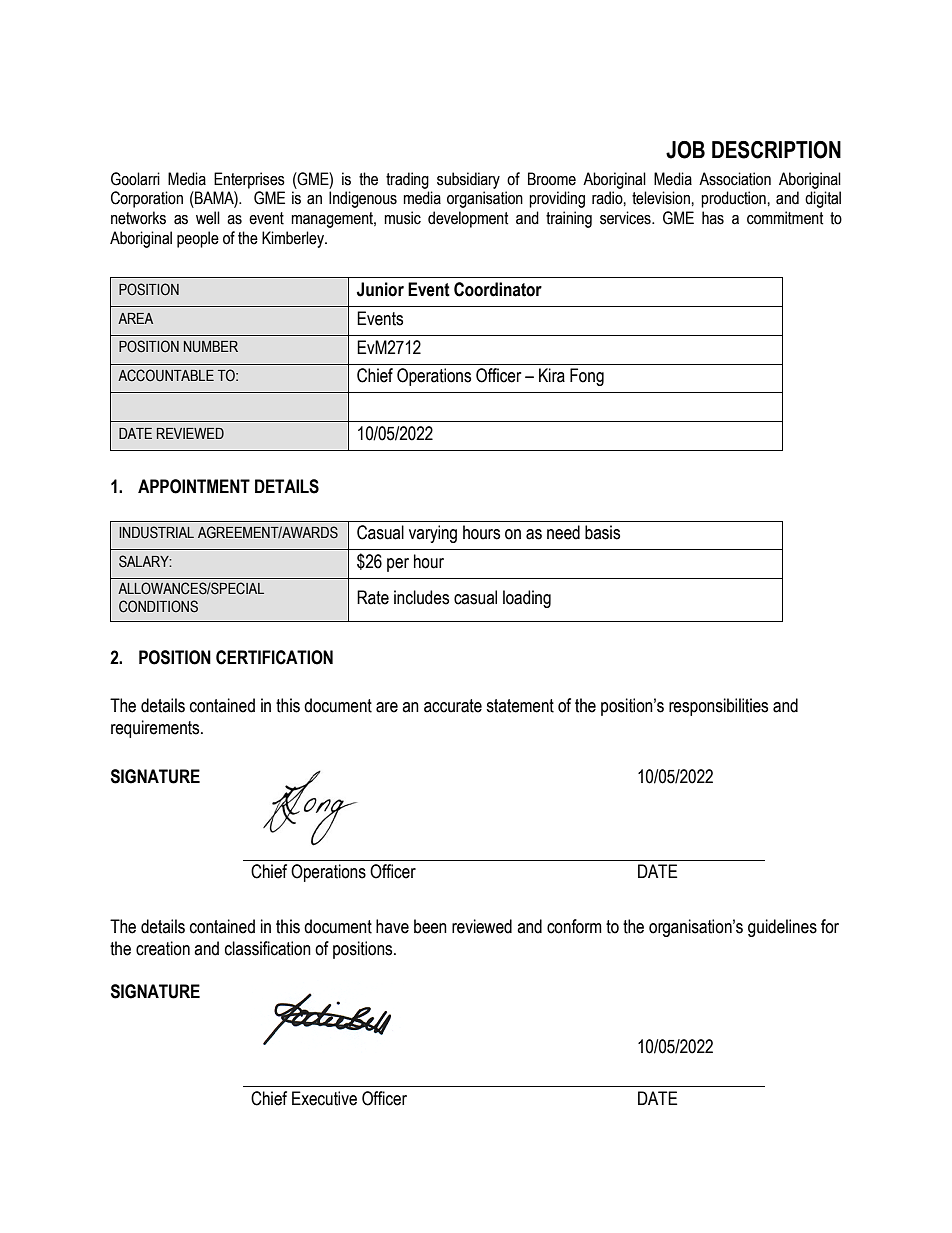 The height and width of the image is (1233, 952). I want to click on Association, so click(735, 179).
